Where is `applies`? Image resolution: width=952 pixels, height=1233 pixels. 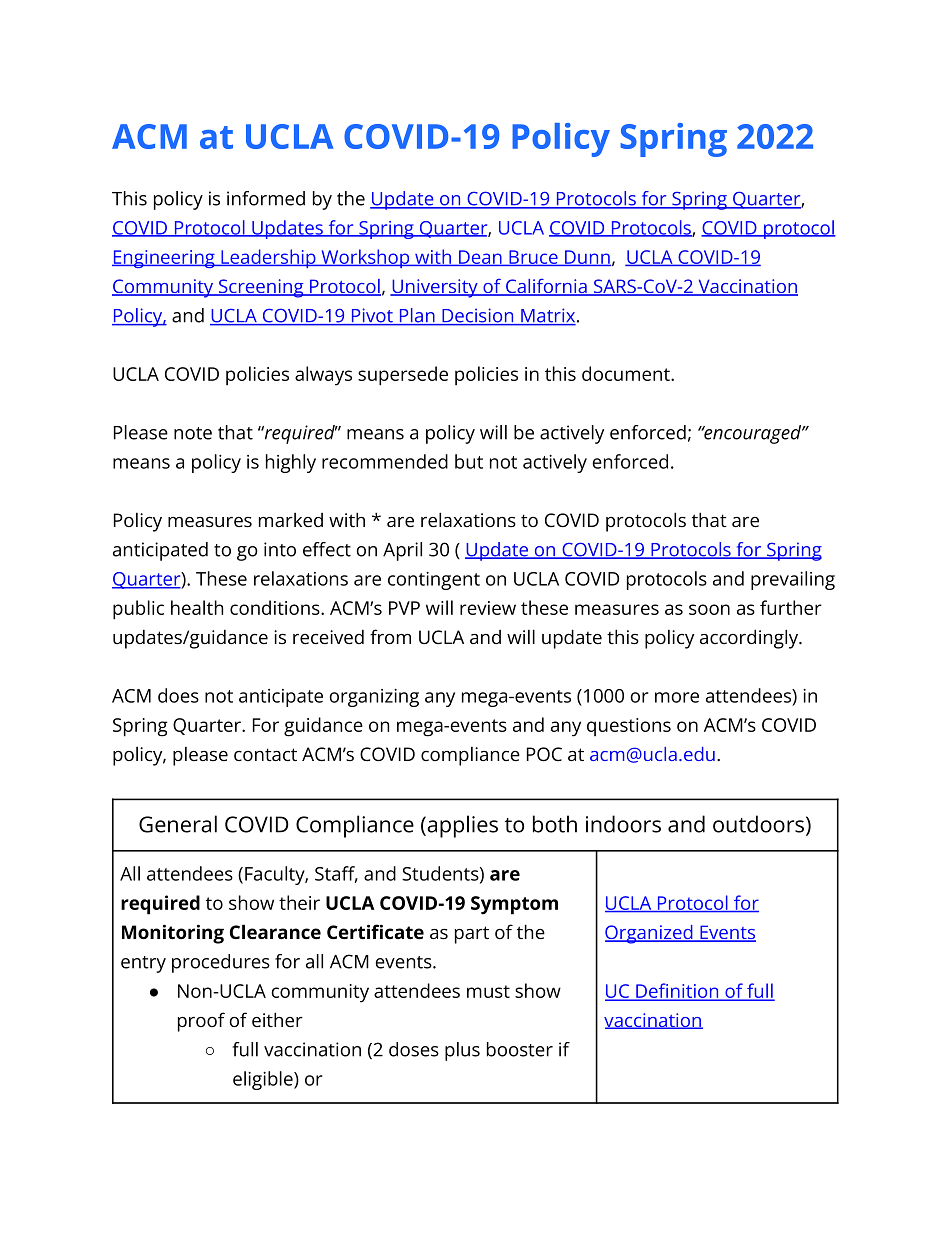 applies is located at coordinates (461, 826).
